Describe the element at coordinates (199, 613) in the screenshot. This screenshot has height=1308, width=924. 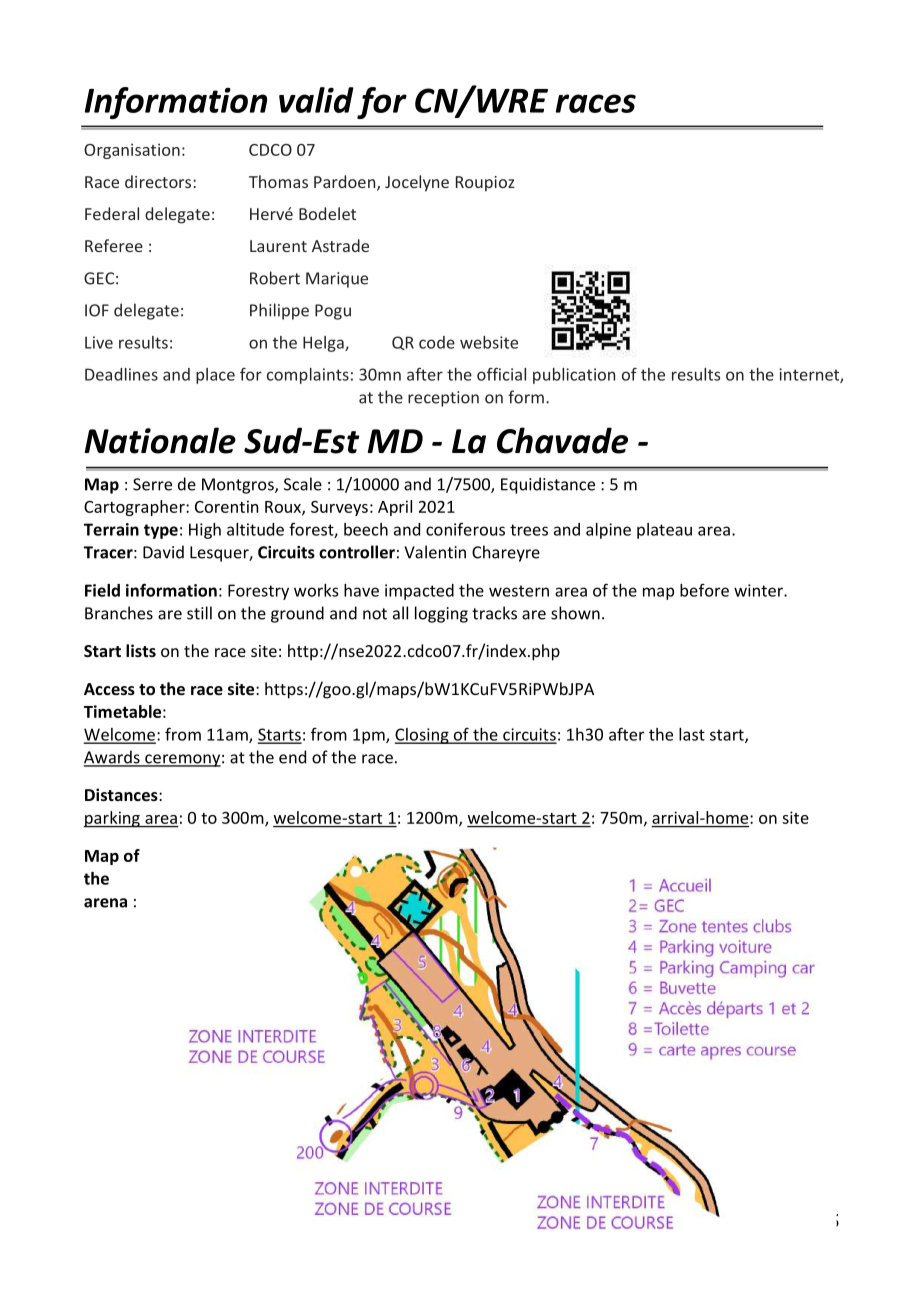
I see `still` at that location.
